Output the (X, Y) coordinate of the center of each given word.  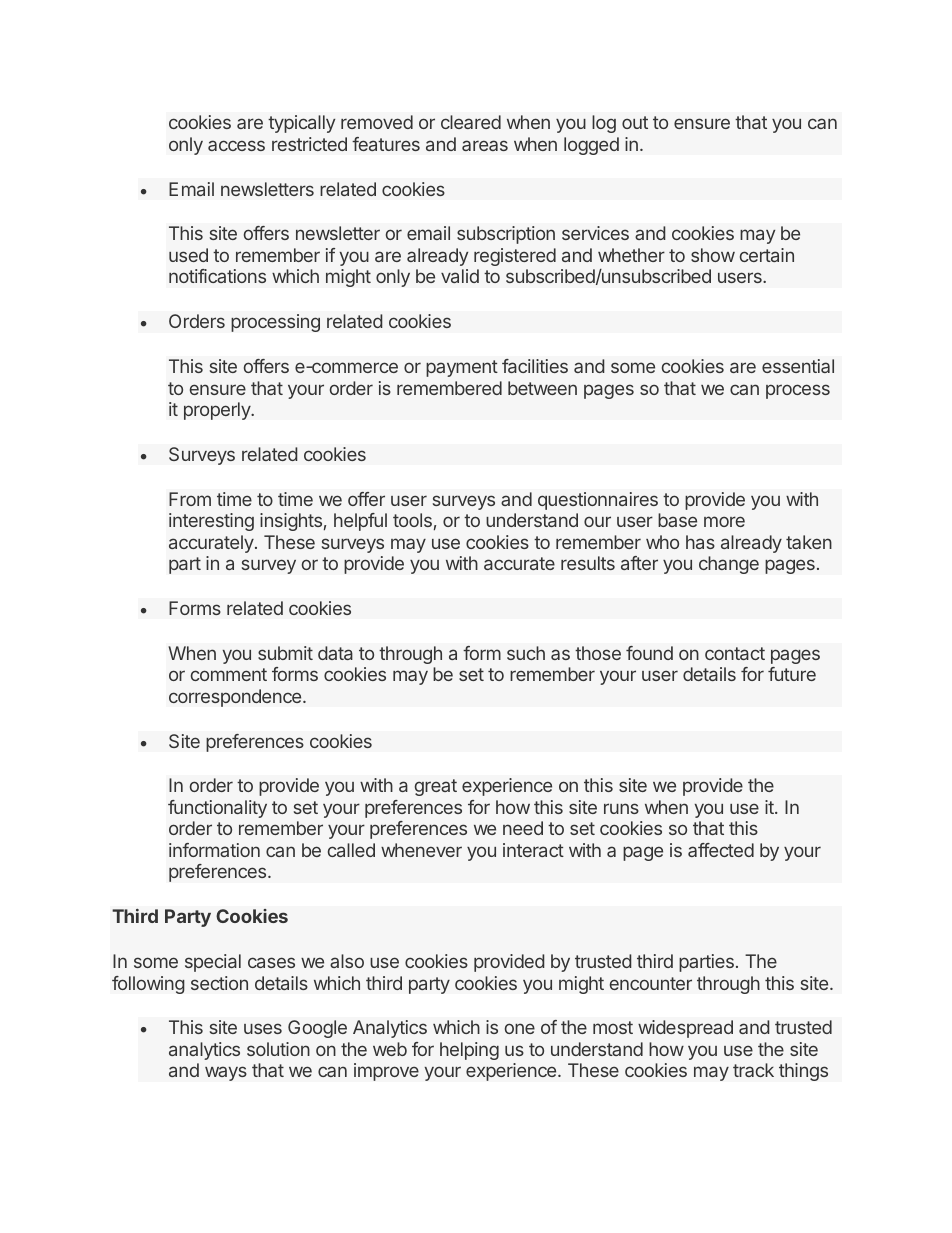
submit (285, 653)
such (526, 653)
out (635, 122)
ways (226, 1073)
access (236, 145)
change (729, 565)
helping (469, 1051)
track (753, 1070)
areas (485, 145)
